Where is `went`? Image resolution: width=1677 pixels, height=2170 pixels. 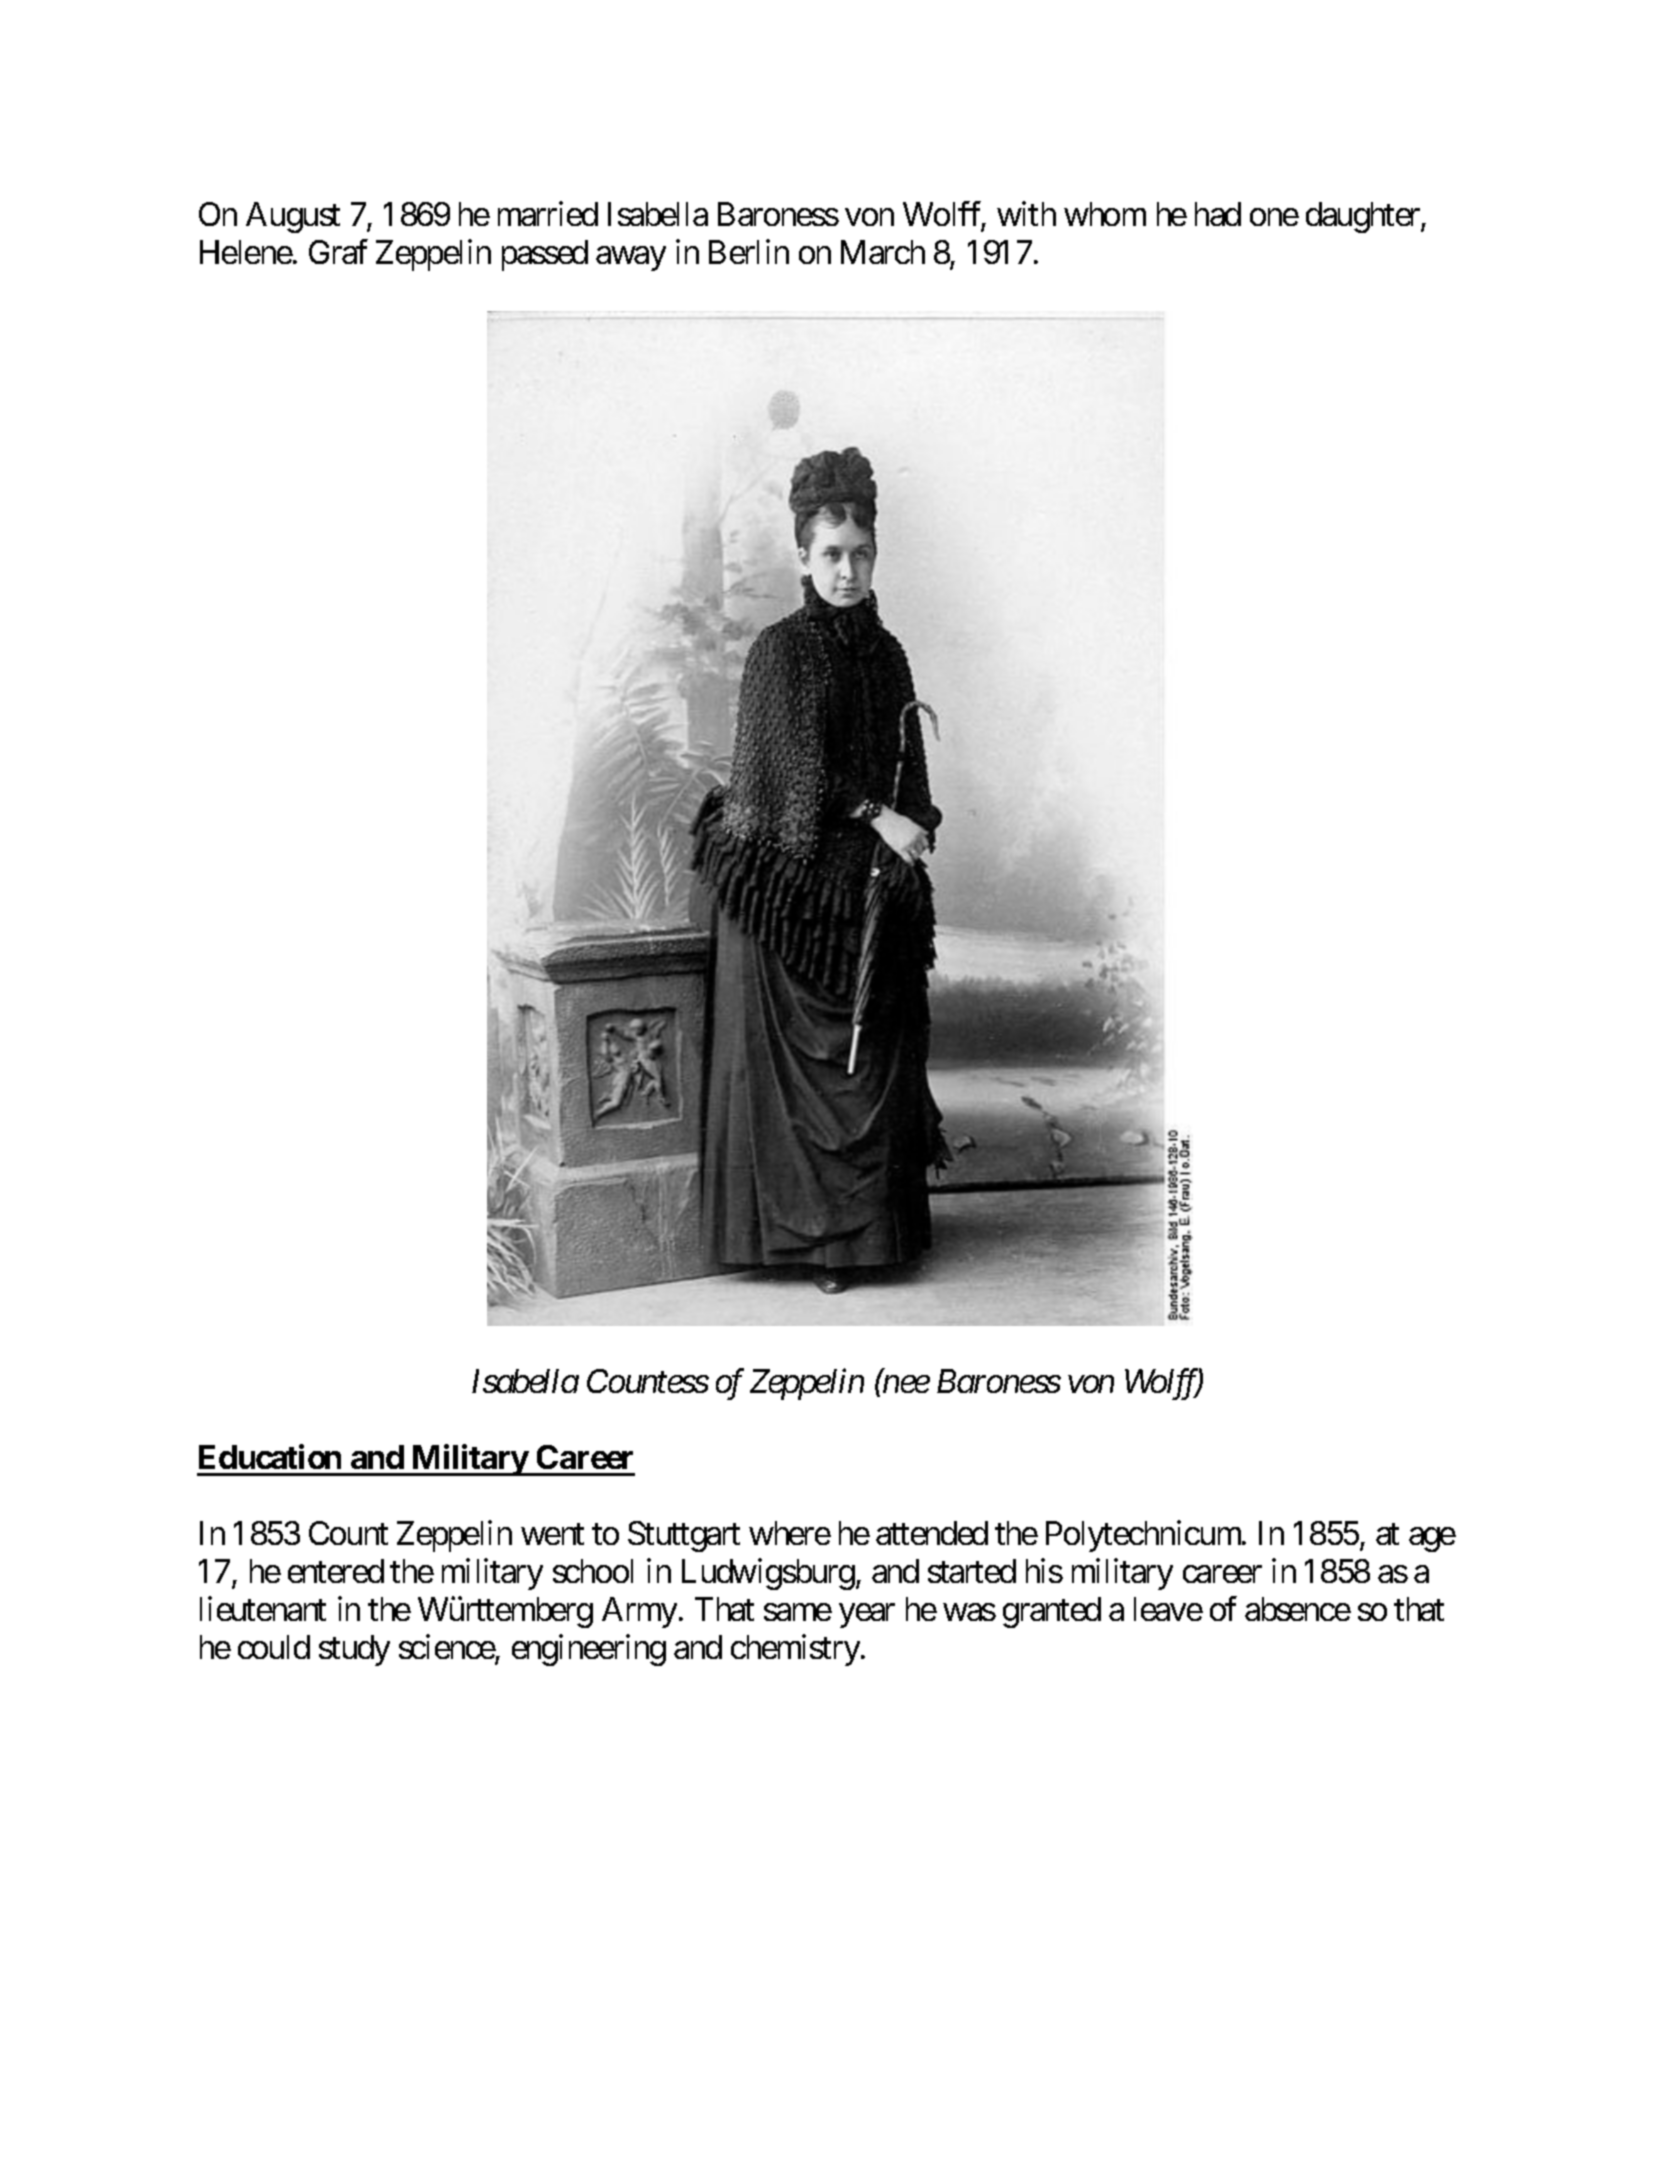
went is located at coordinates (552, 1534).
